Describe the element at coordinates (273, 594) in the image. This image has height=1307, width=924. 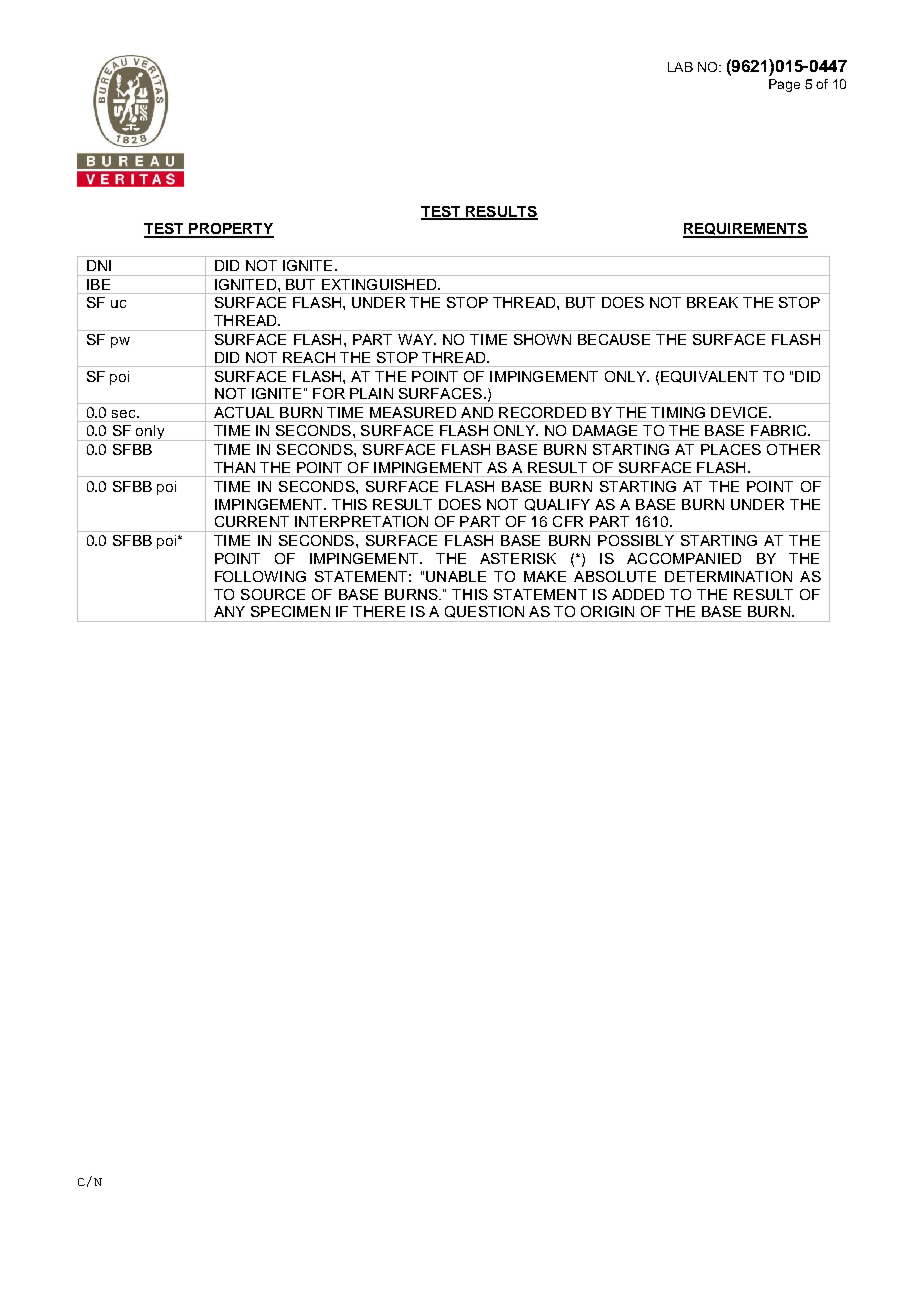
I see `SOURCE` at that location.
